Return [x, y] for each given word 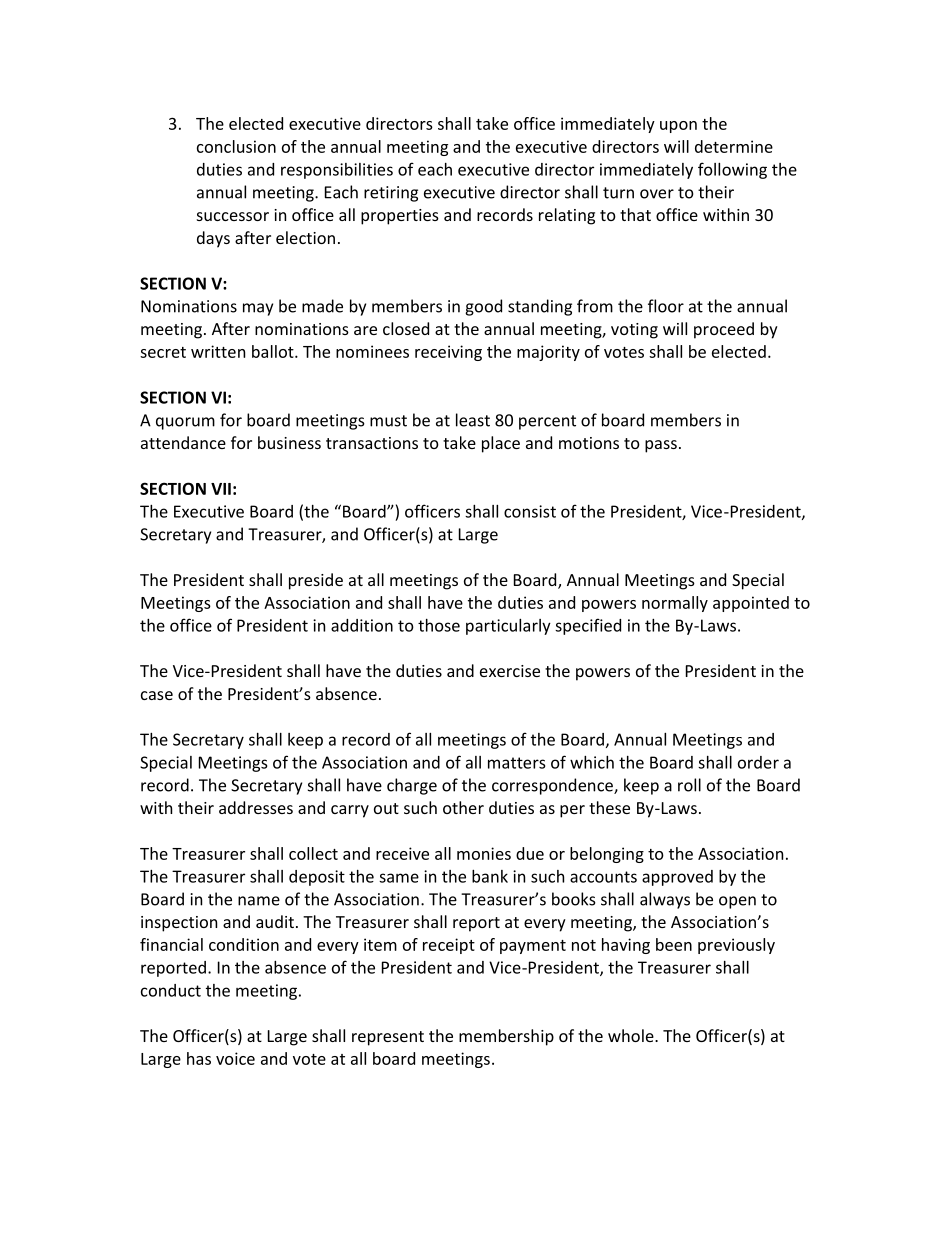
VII [221, 489]
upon [678, 127]
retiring [391, 194]
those [439, 625]
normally [675, 604]
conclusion [236, 146]
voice [235, 1058]
